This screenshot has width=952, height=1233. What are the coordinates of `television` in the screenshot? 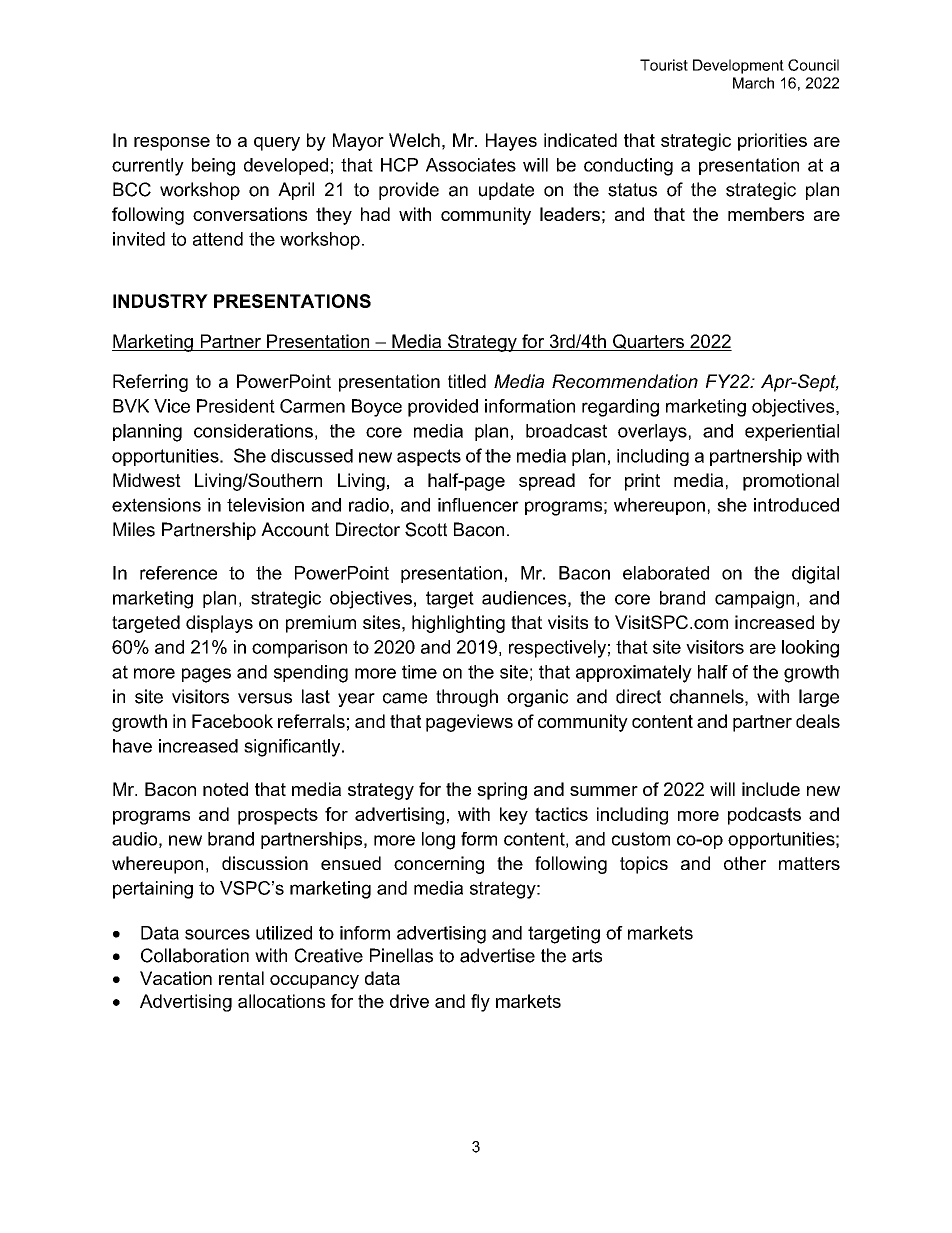 It's located at (265, 505).
